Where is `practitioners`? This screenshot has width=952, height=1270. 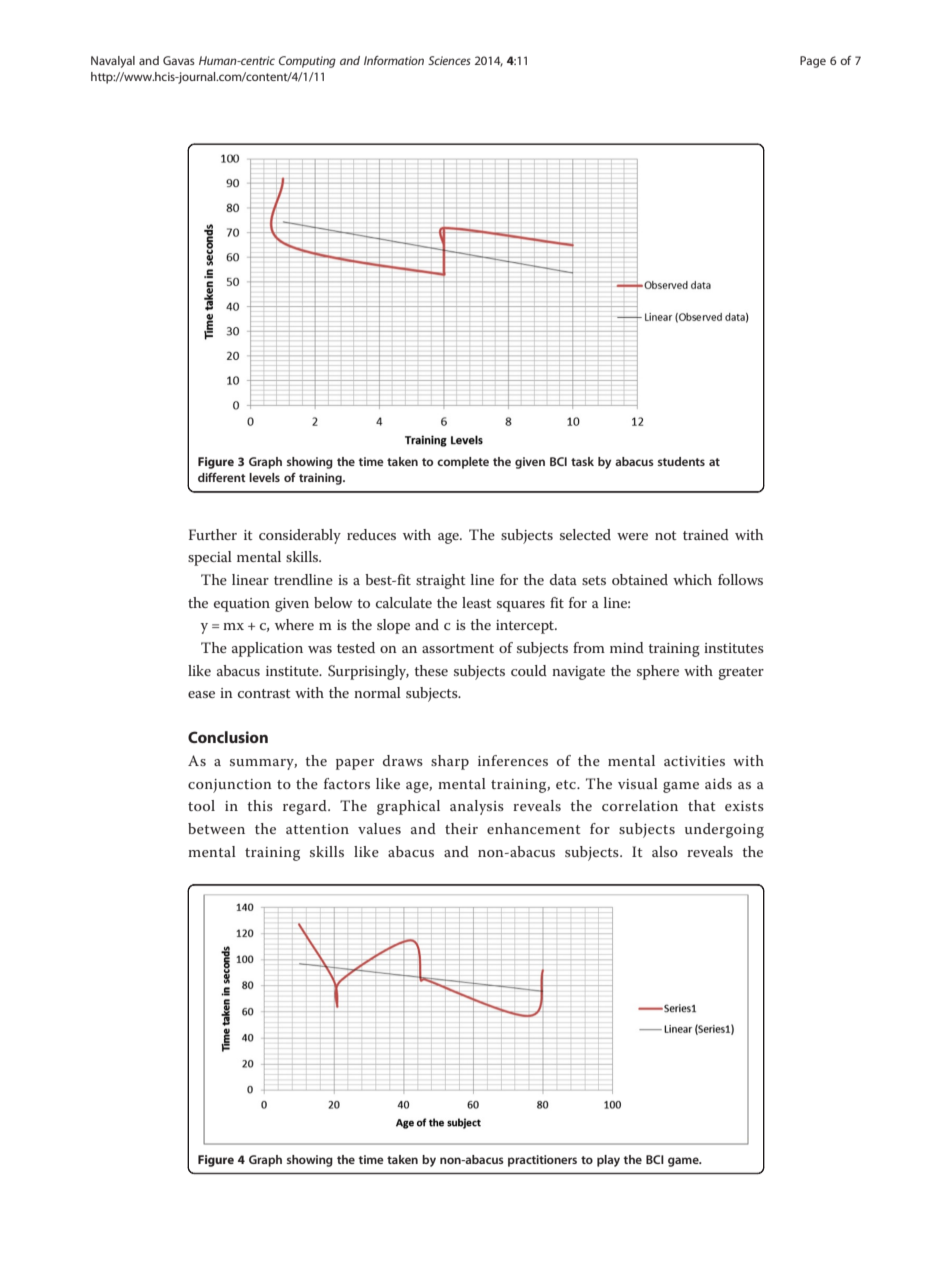 practitioners is located at coordinates (542, 1161).
